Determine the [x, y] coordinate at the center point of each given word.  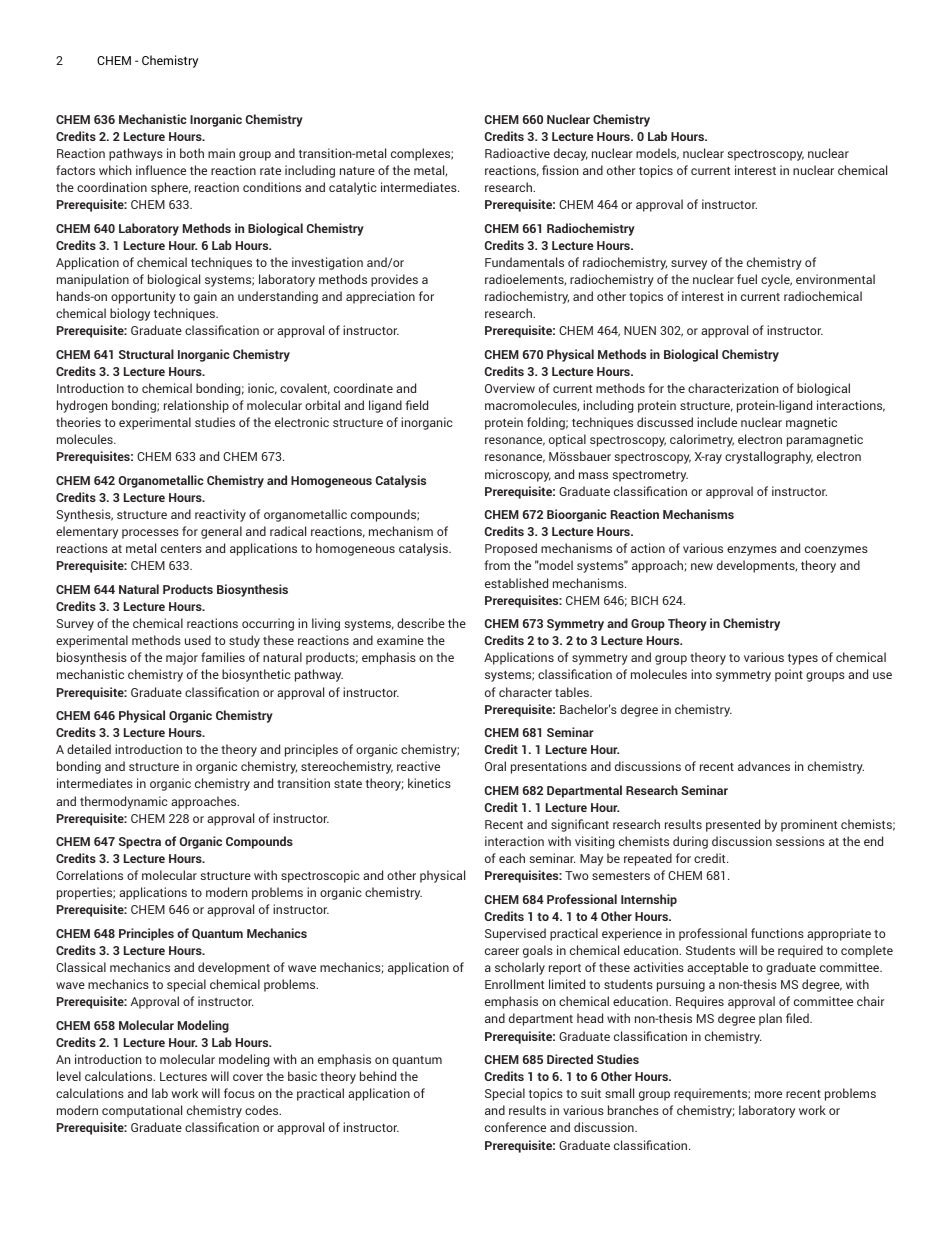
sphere [171, 188]
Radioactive [517, 153]
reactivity [220, 515]
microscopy [518, 475]
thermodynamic [124, 802]
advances [764, 766]
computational [142, 1111]
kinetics [429, 783]
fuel [747, 279]
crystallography [769, 457]
